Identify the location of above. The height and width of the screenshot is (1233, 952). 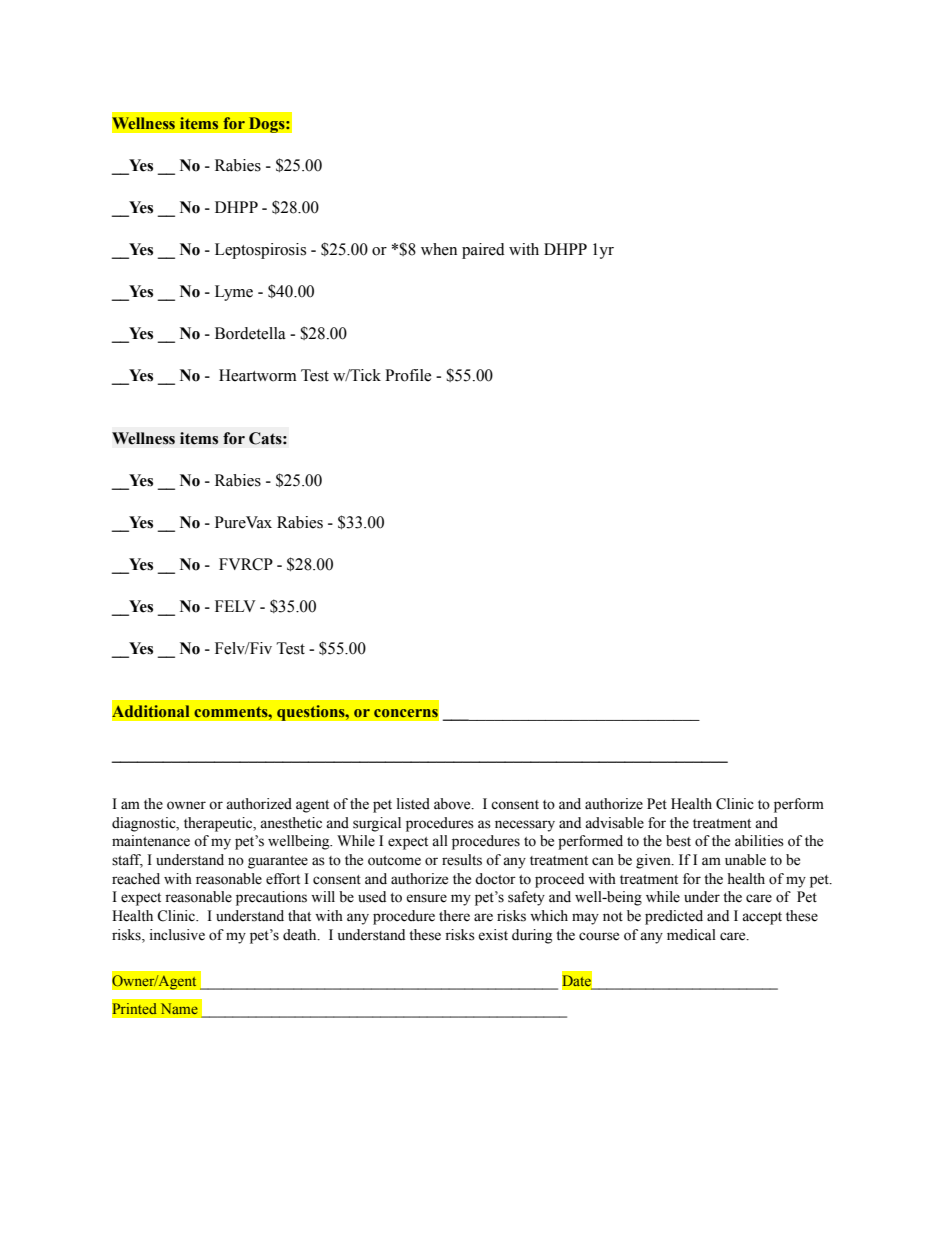
(453, 804).
